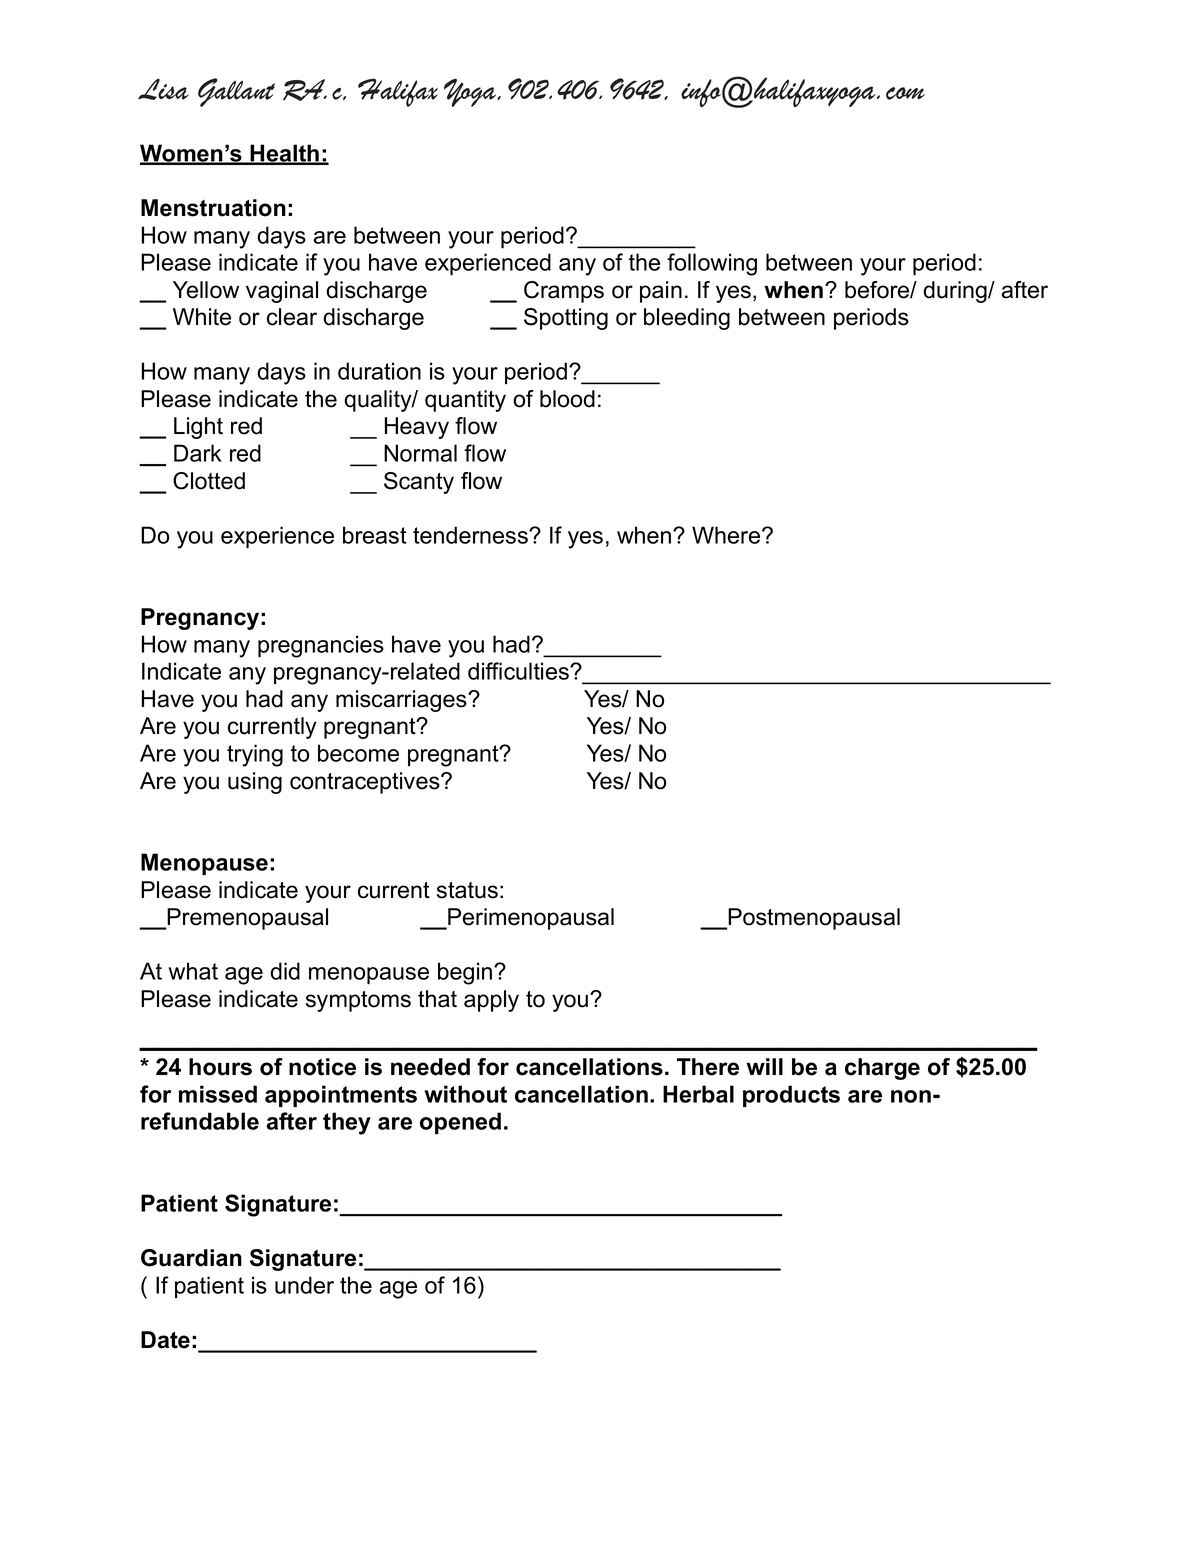  What do you see at coordinates (236, 92) in the image?
I see `Gallant` at bounding box center [236, 92].
